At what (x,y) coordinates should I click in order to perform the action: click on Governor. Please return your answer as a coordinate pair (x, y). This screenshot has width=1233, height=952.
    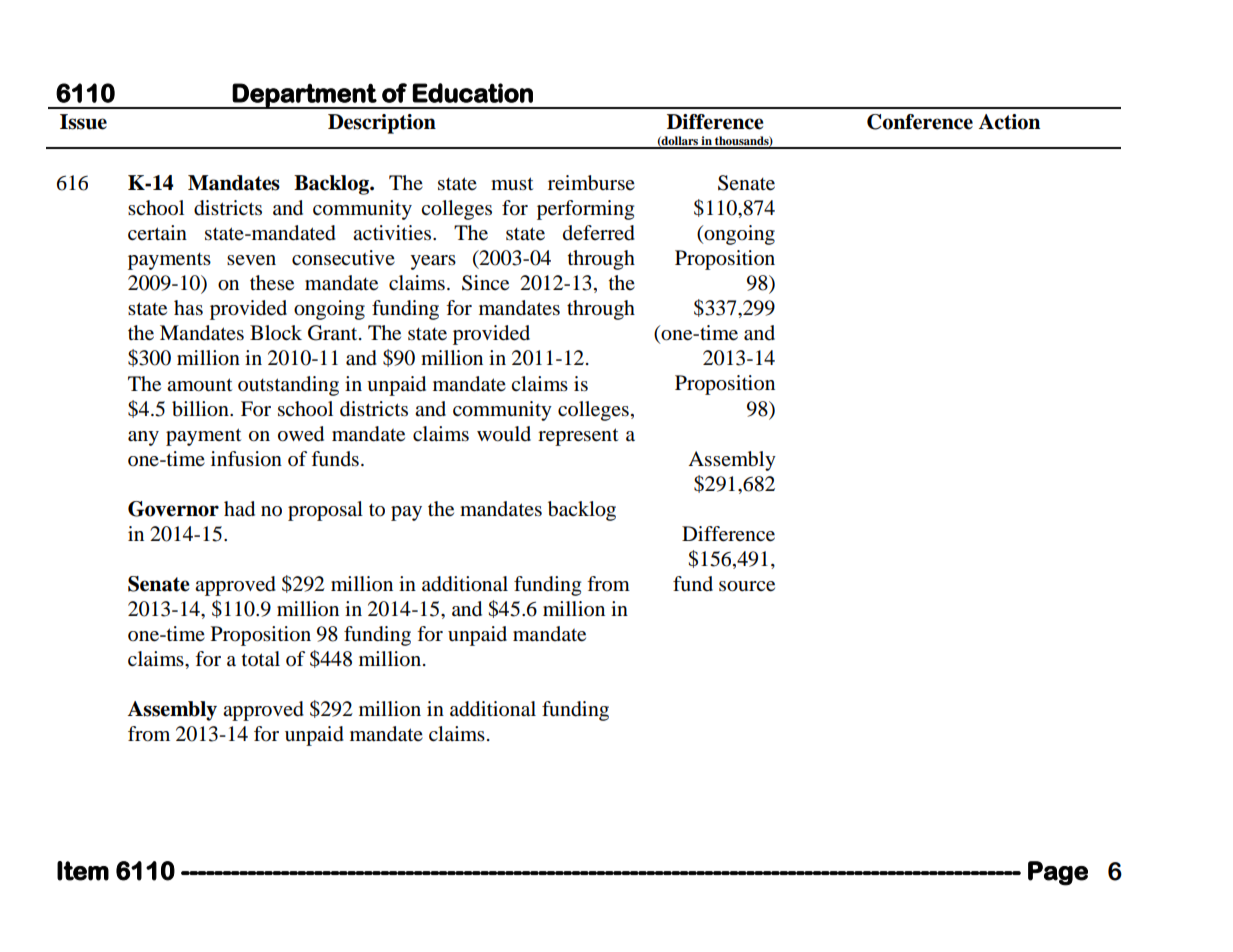
    Looking at the image, I should click on (173, 509).
